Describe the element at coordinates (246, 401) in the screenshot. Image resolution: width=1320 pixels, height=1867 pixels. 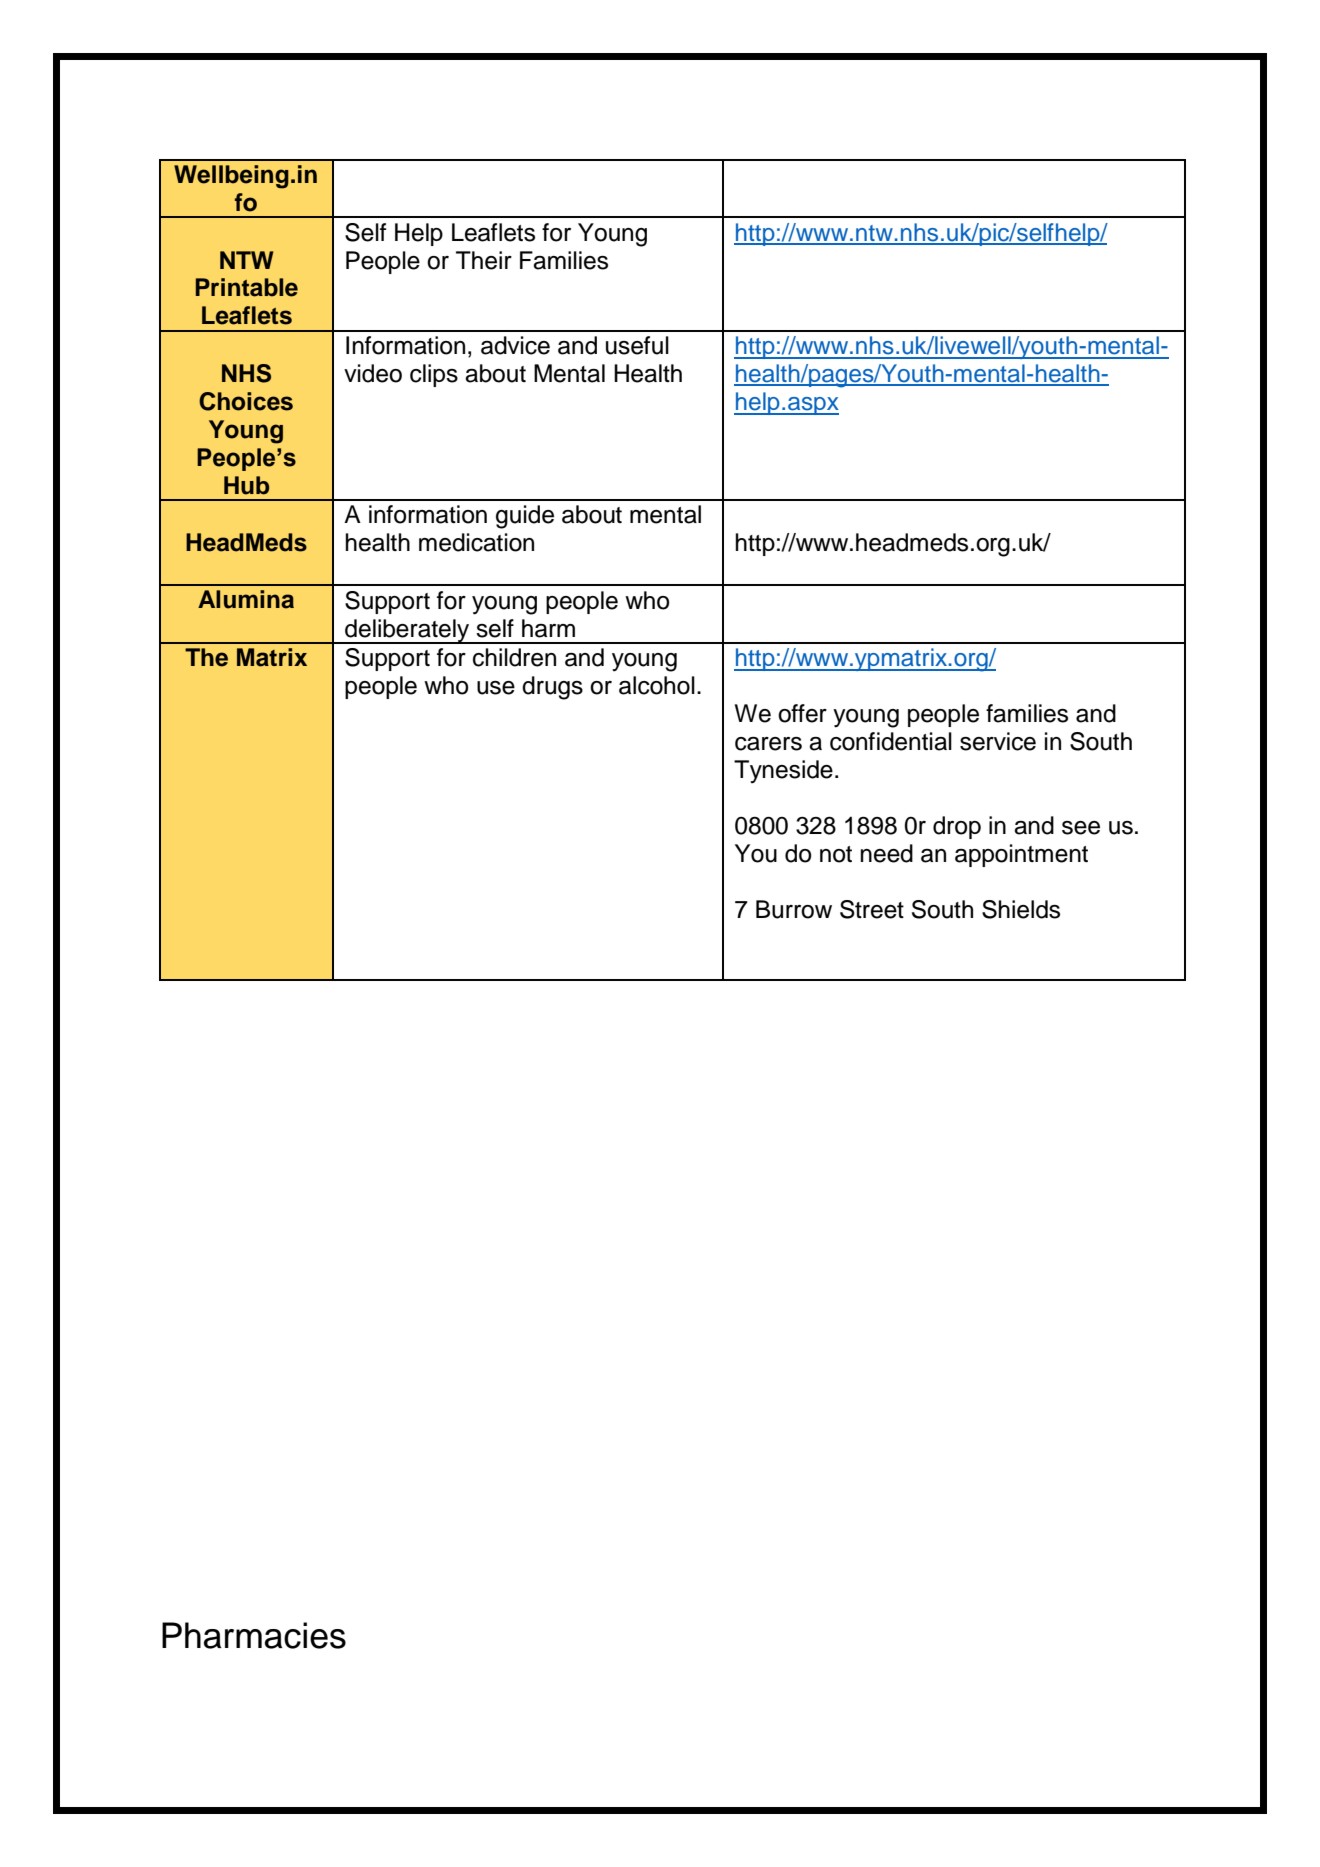
I see `Choices` at that location.
